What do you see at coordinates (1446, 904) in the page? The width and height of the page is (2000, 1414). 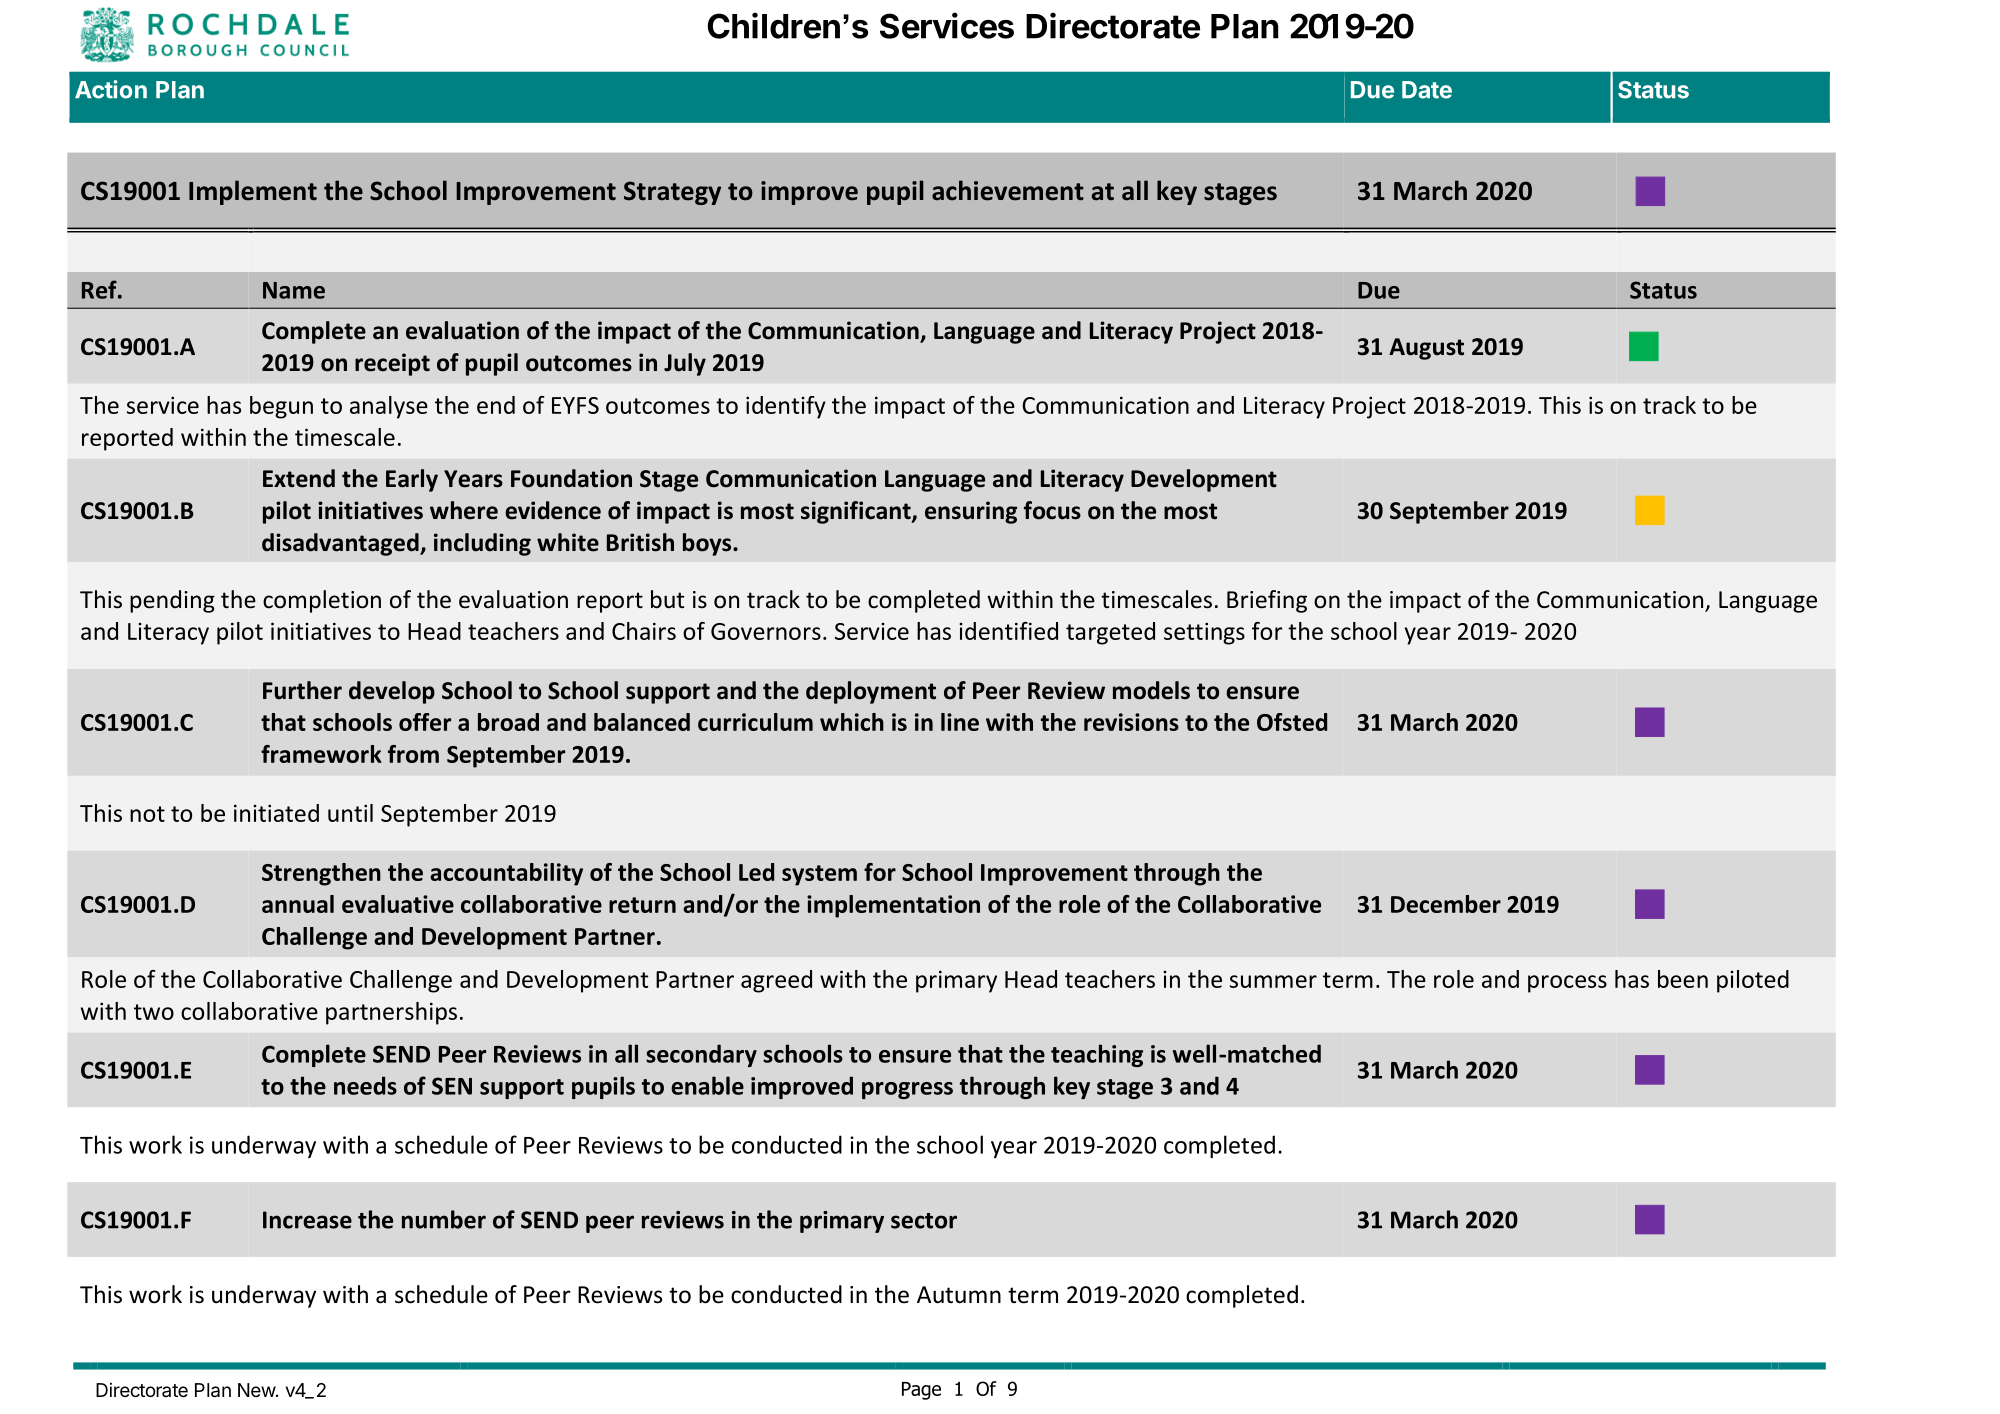 I see `December` at bounding box center [1446, 904].
